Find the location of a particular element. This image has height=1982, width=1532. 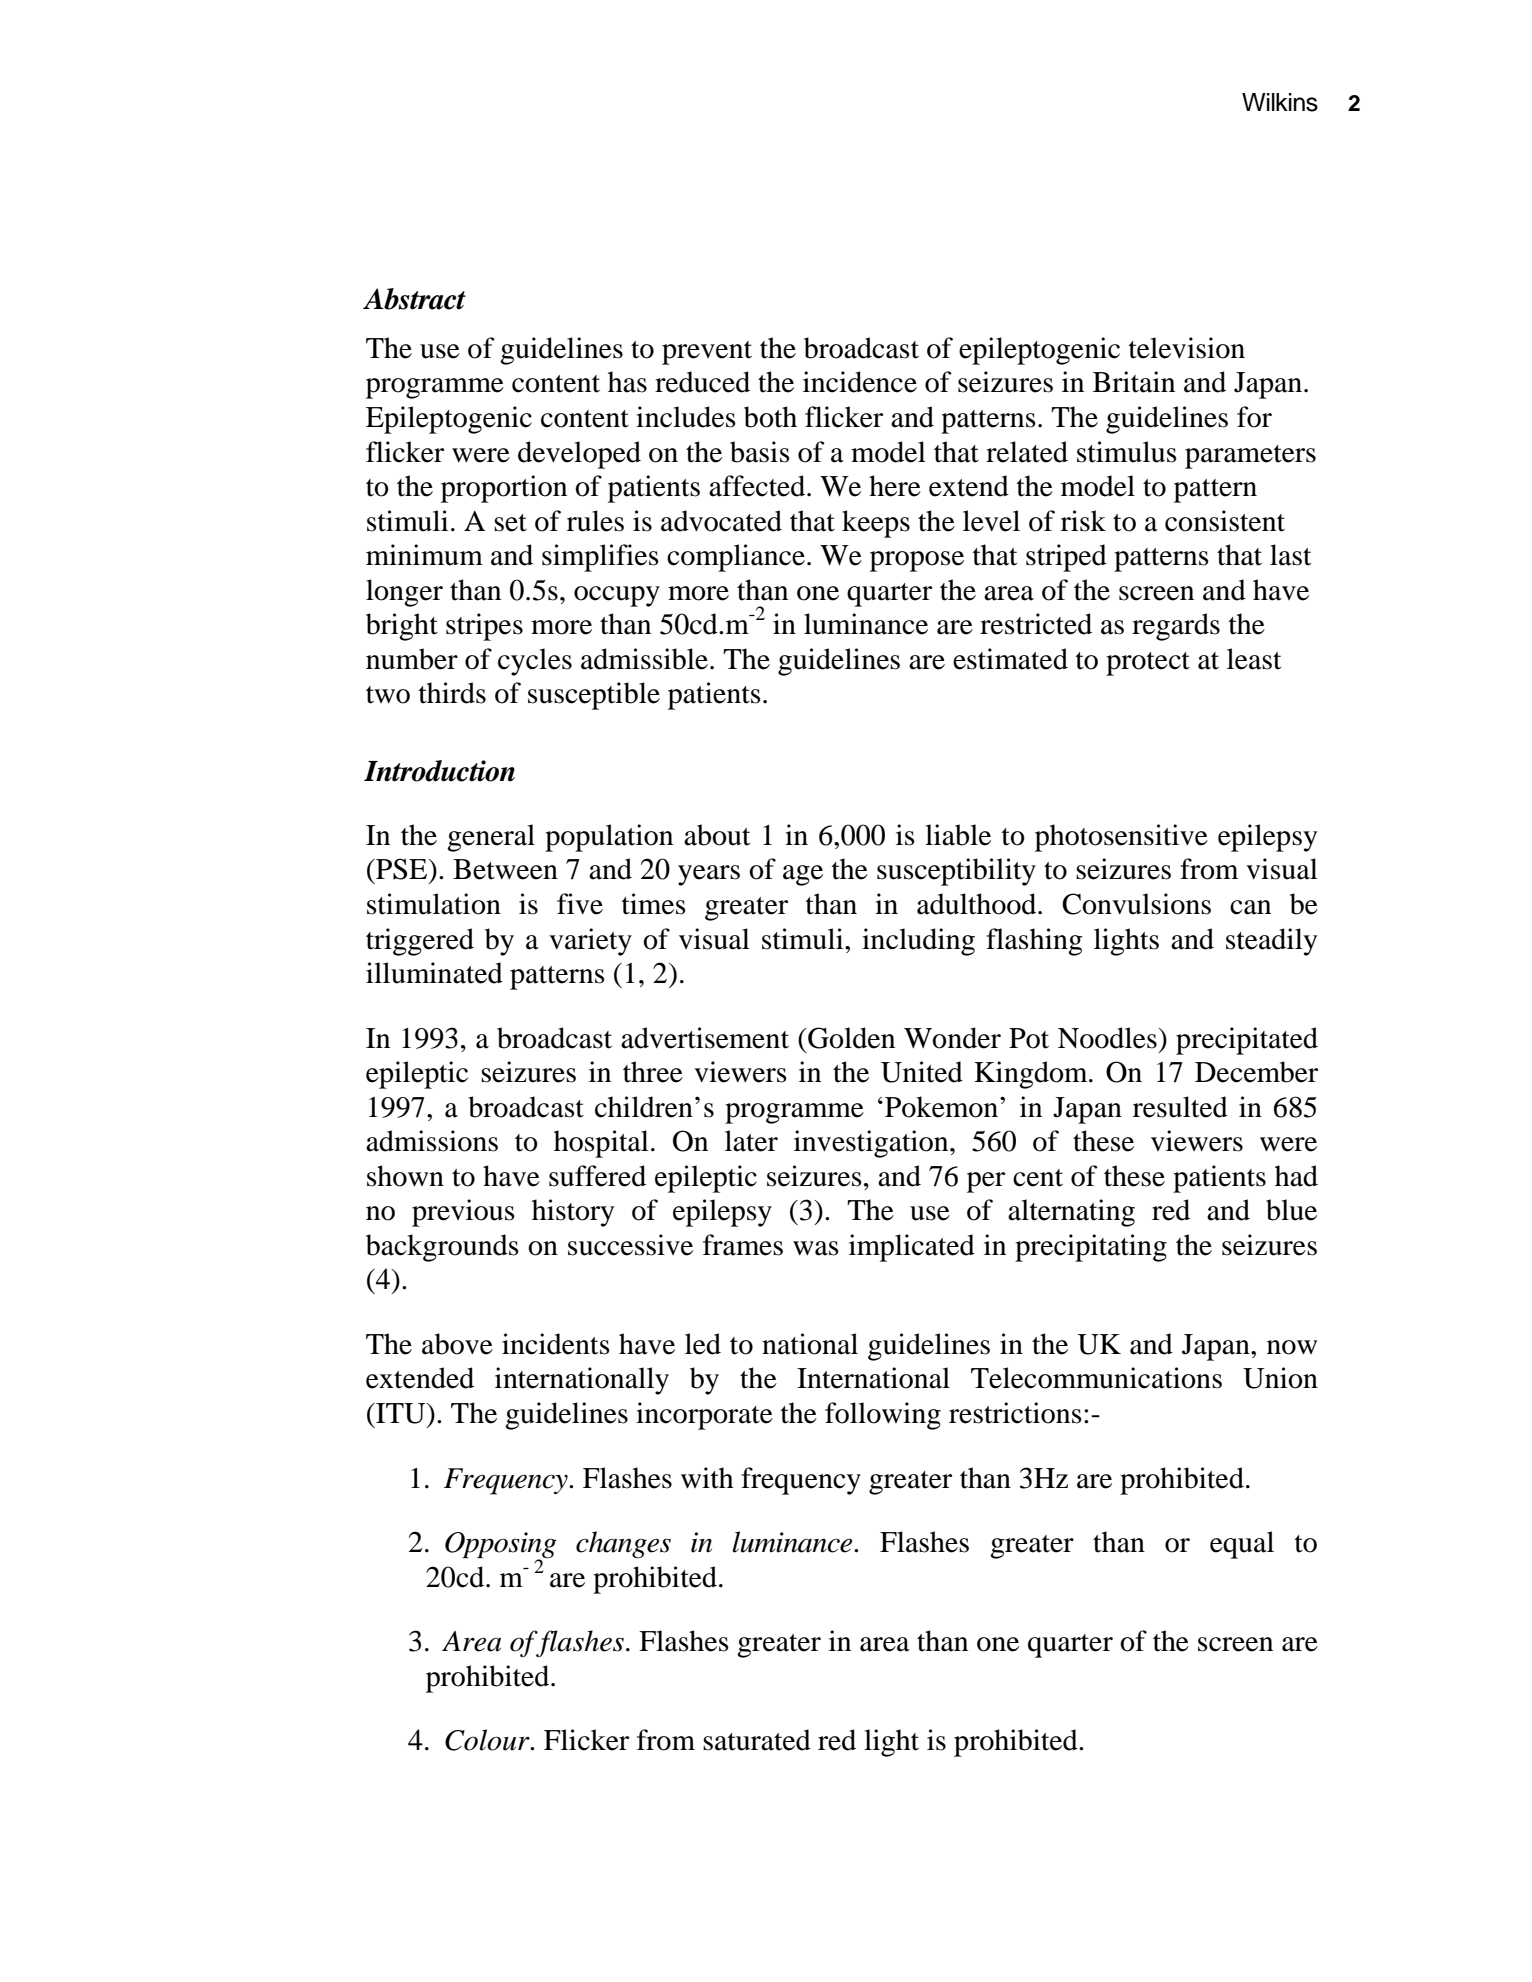

propose is located at coordinates (917, 561).
